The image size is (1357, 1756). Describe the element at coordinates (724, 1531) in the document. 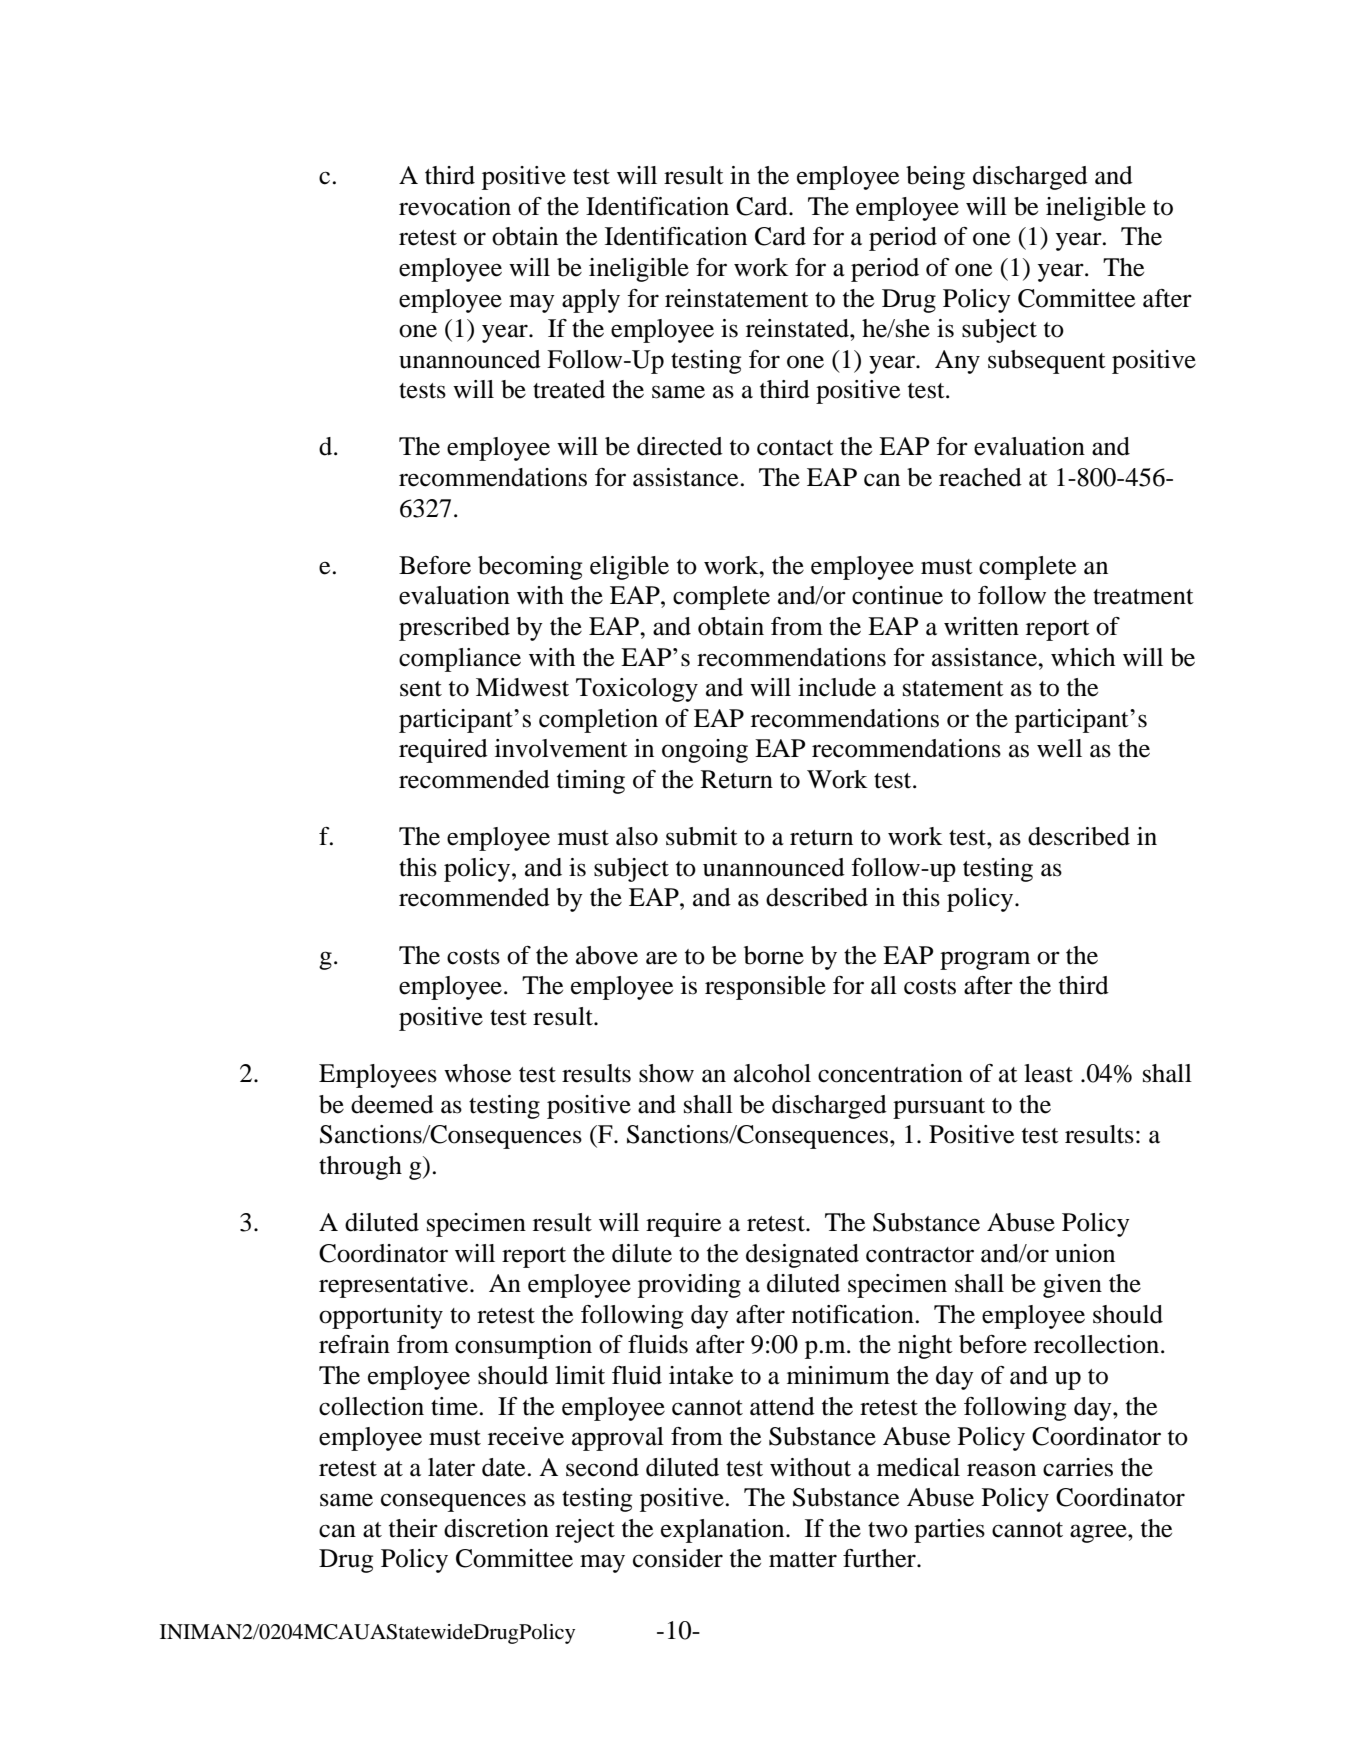

I see `explanation` at that location.
